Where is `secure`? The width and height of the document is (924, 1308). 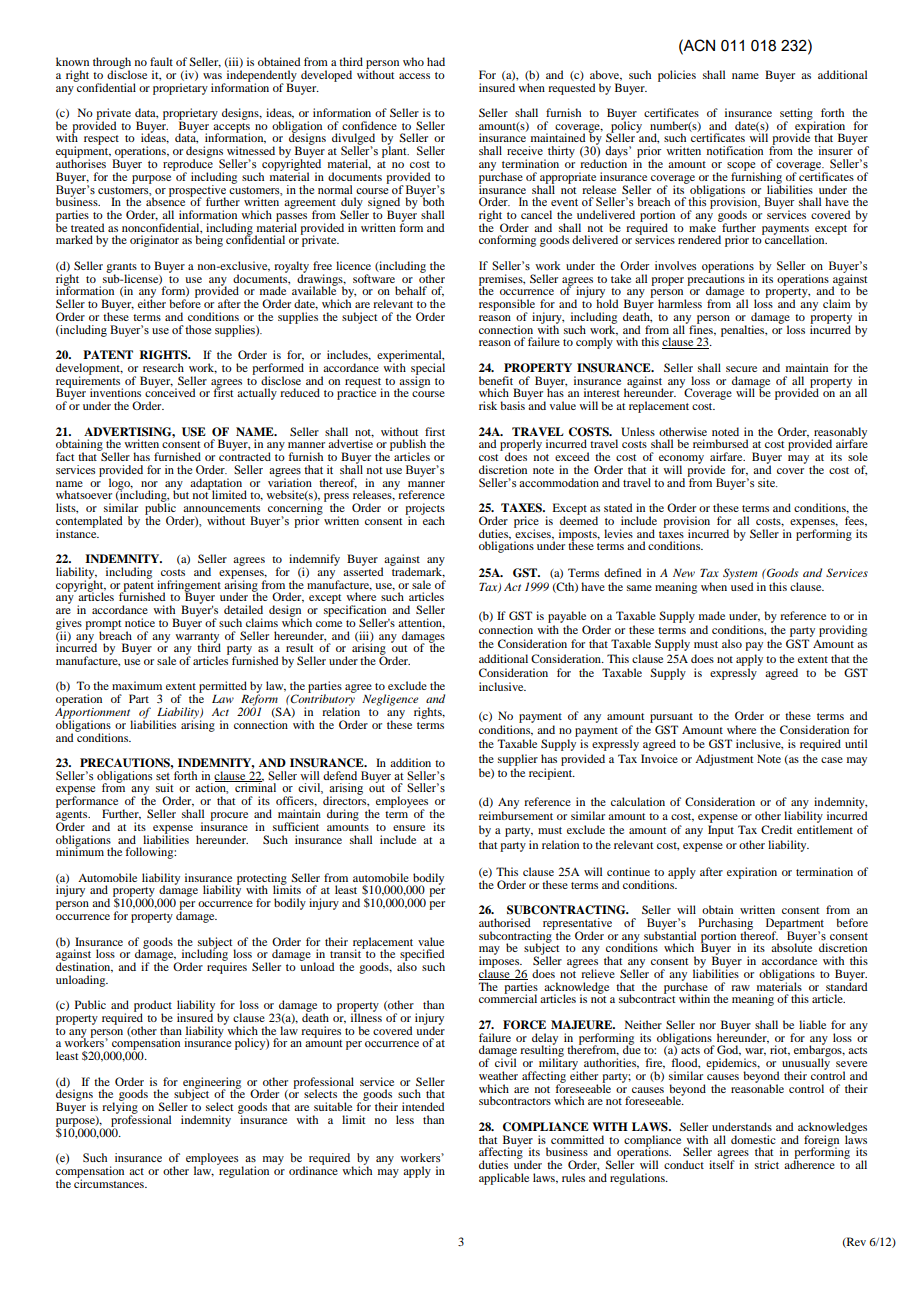
secure is located at coordinates (741, 369).
